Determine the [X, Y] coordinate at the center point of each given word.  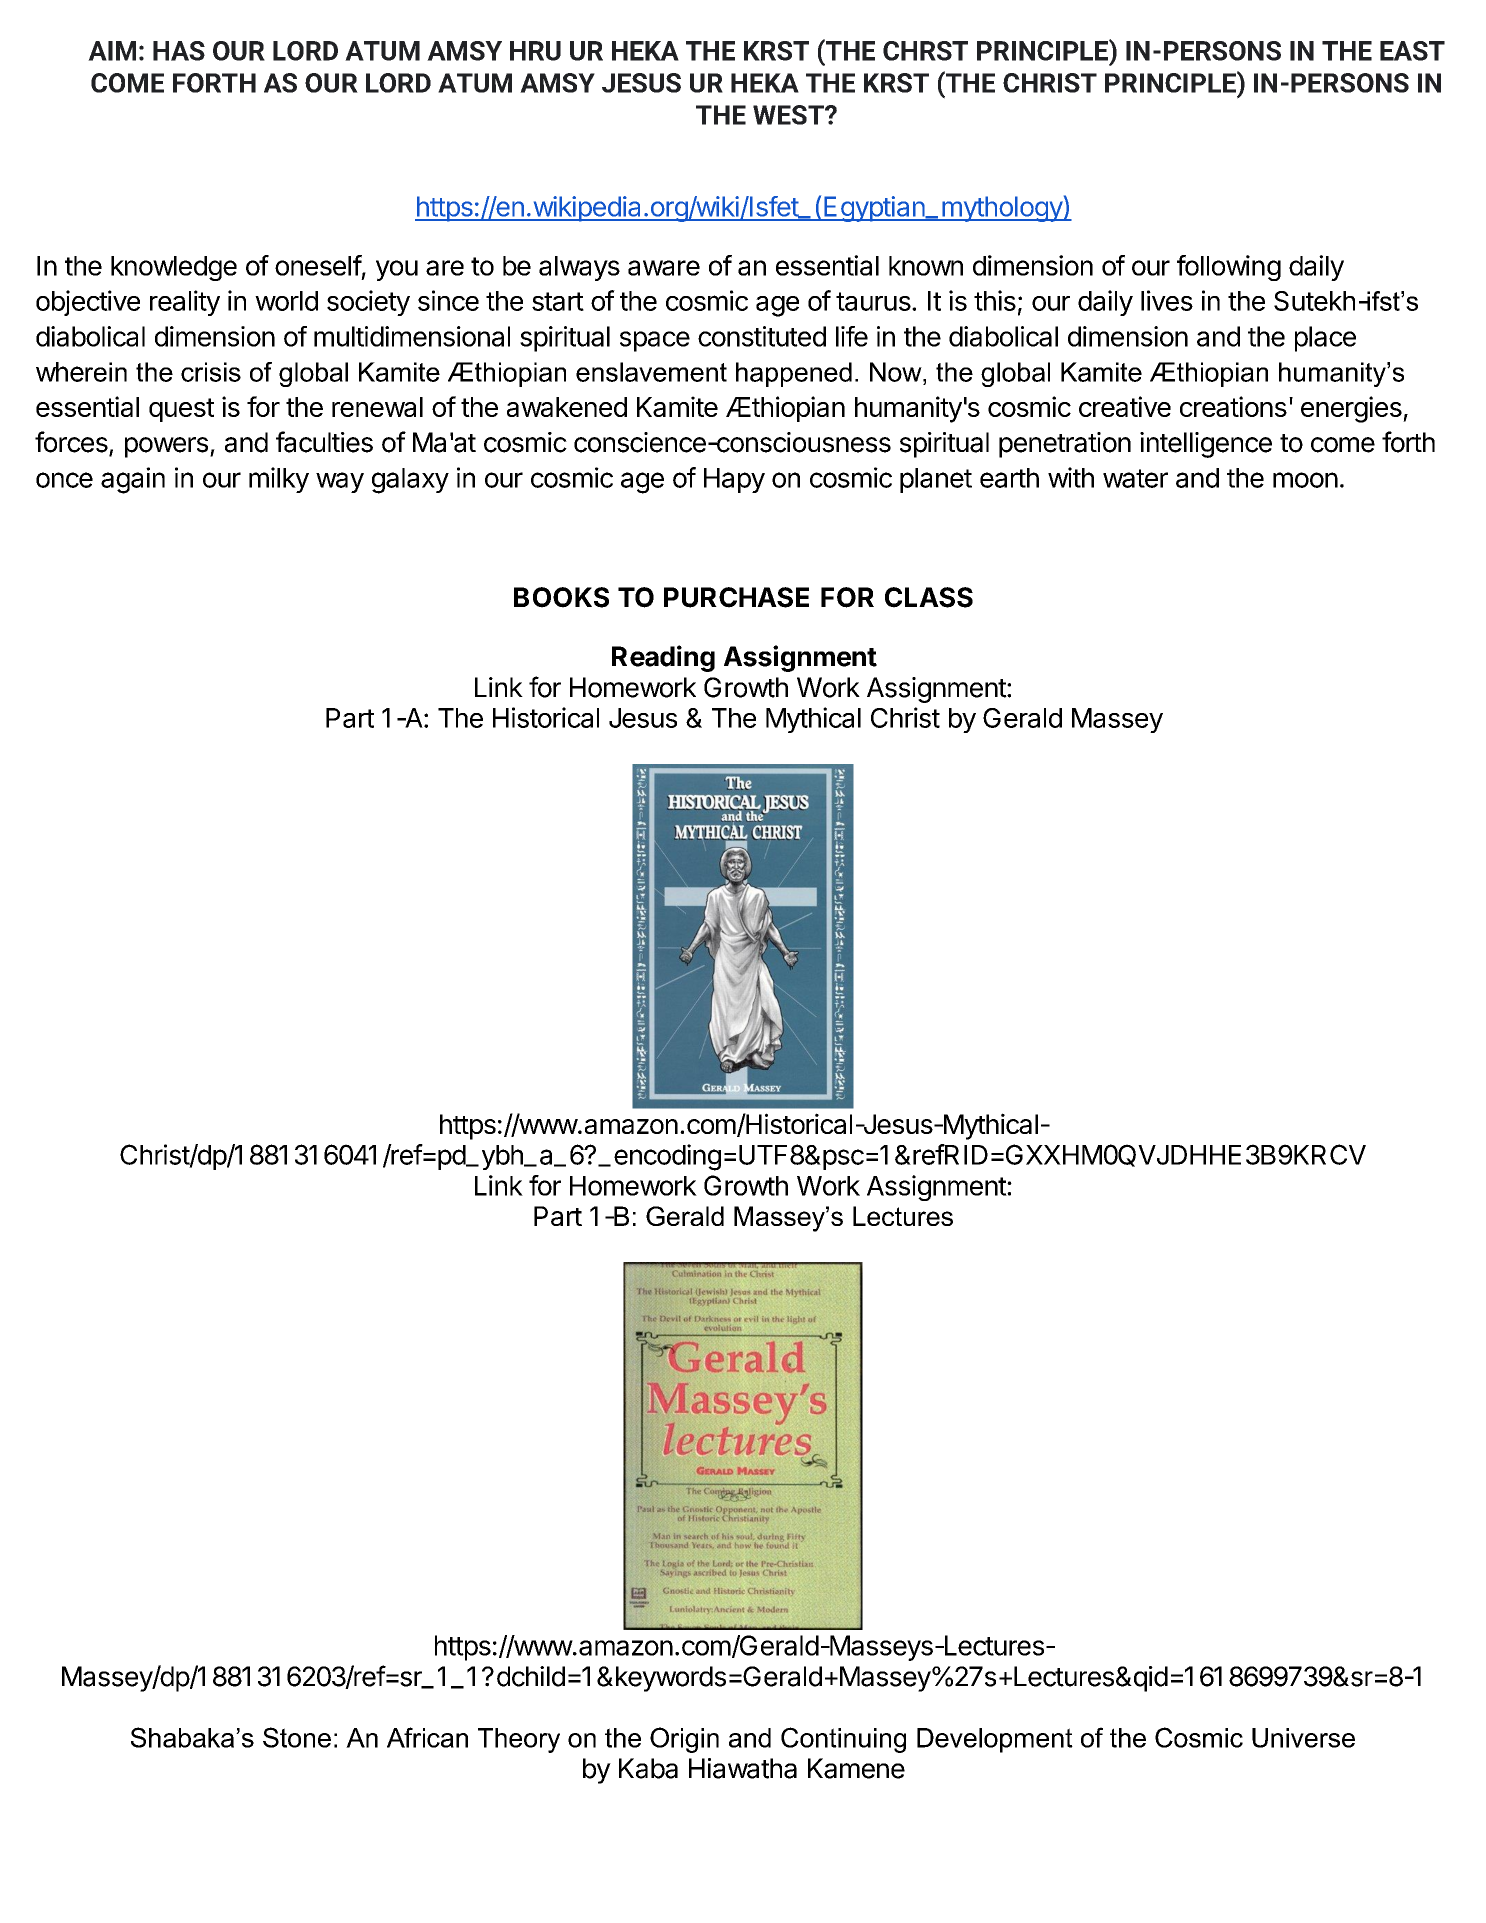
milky [279, 480]
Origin [684, 1740]
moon [1305, 480]
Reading [663, 658]
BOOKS [561, 597]
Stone [297, 1737]
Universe [1303, 1738]
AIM [112, 51]
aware [664, 268]
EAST [1412, 51]
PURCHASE [736, 597]
